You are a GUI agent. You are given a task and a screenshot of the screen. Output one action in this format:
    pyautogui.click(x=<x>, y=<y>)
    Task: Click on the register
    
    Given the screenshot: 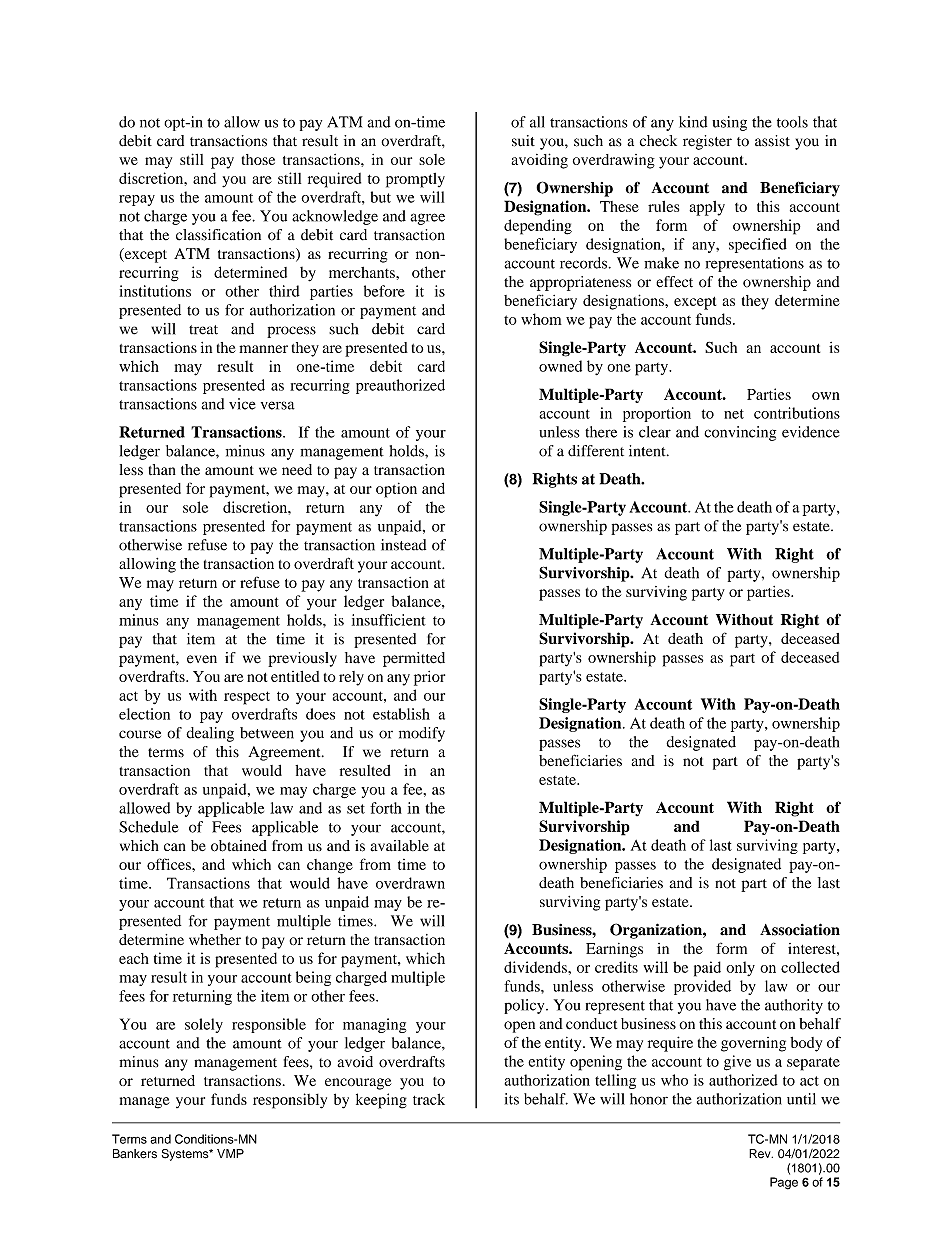 What is the action you would take?
    pyautogui.click(x=707, y=142)
